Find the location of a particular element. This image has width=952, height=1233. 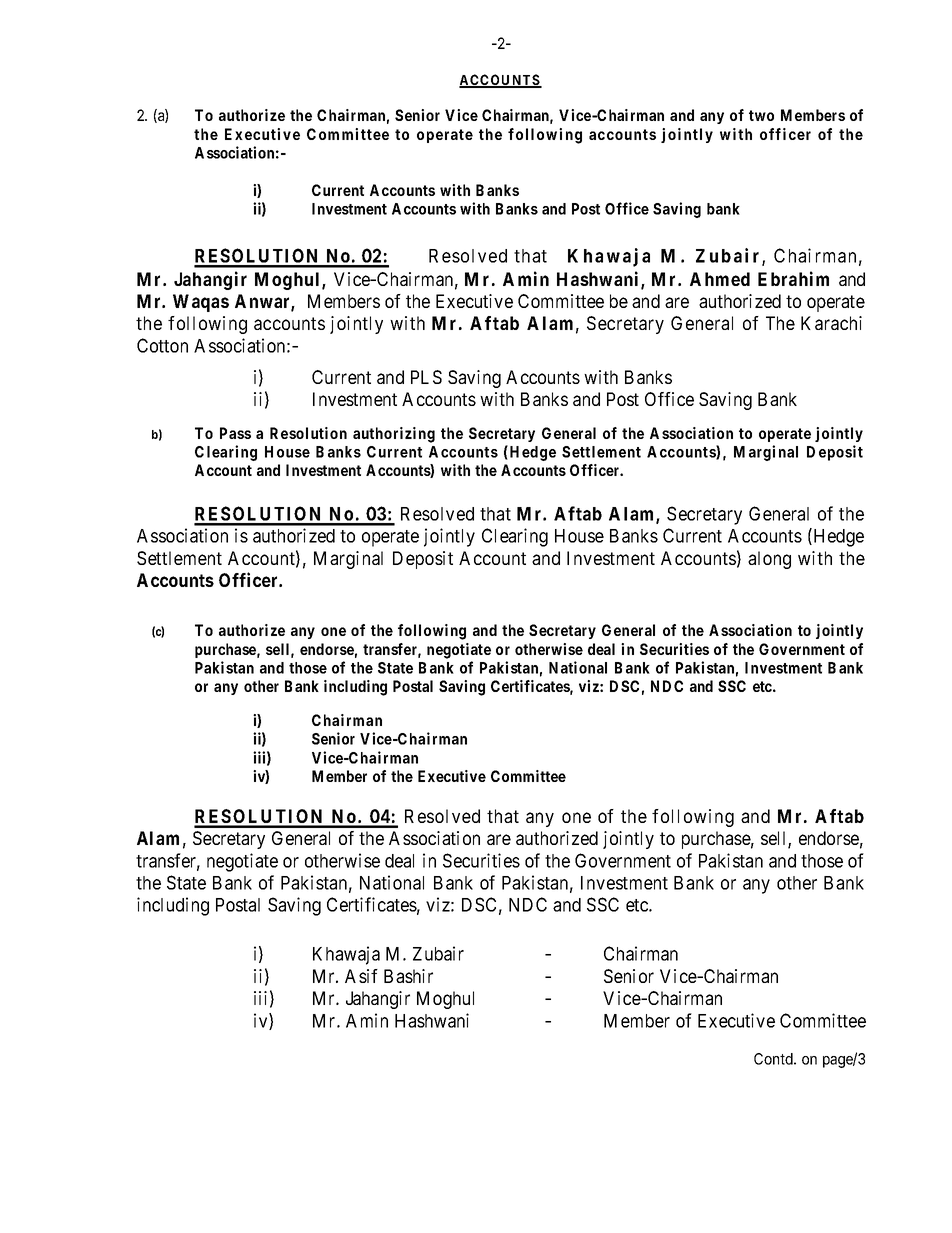

Ebrahim is located at coordinates (793, 278).
